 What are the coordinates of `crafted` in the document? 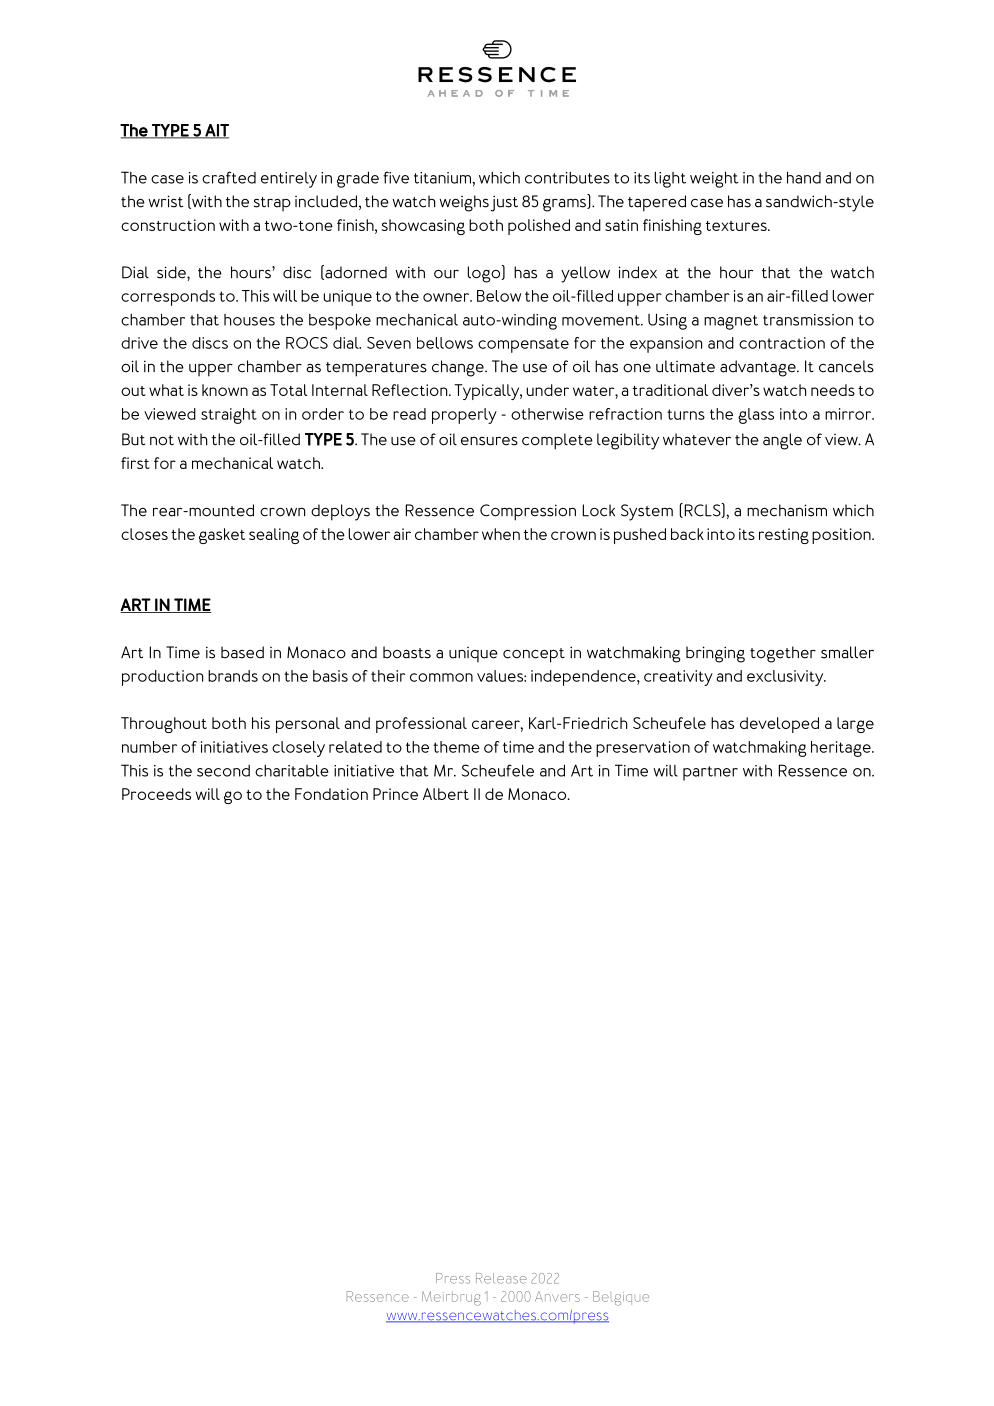 It's located at (229, 177).
